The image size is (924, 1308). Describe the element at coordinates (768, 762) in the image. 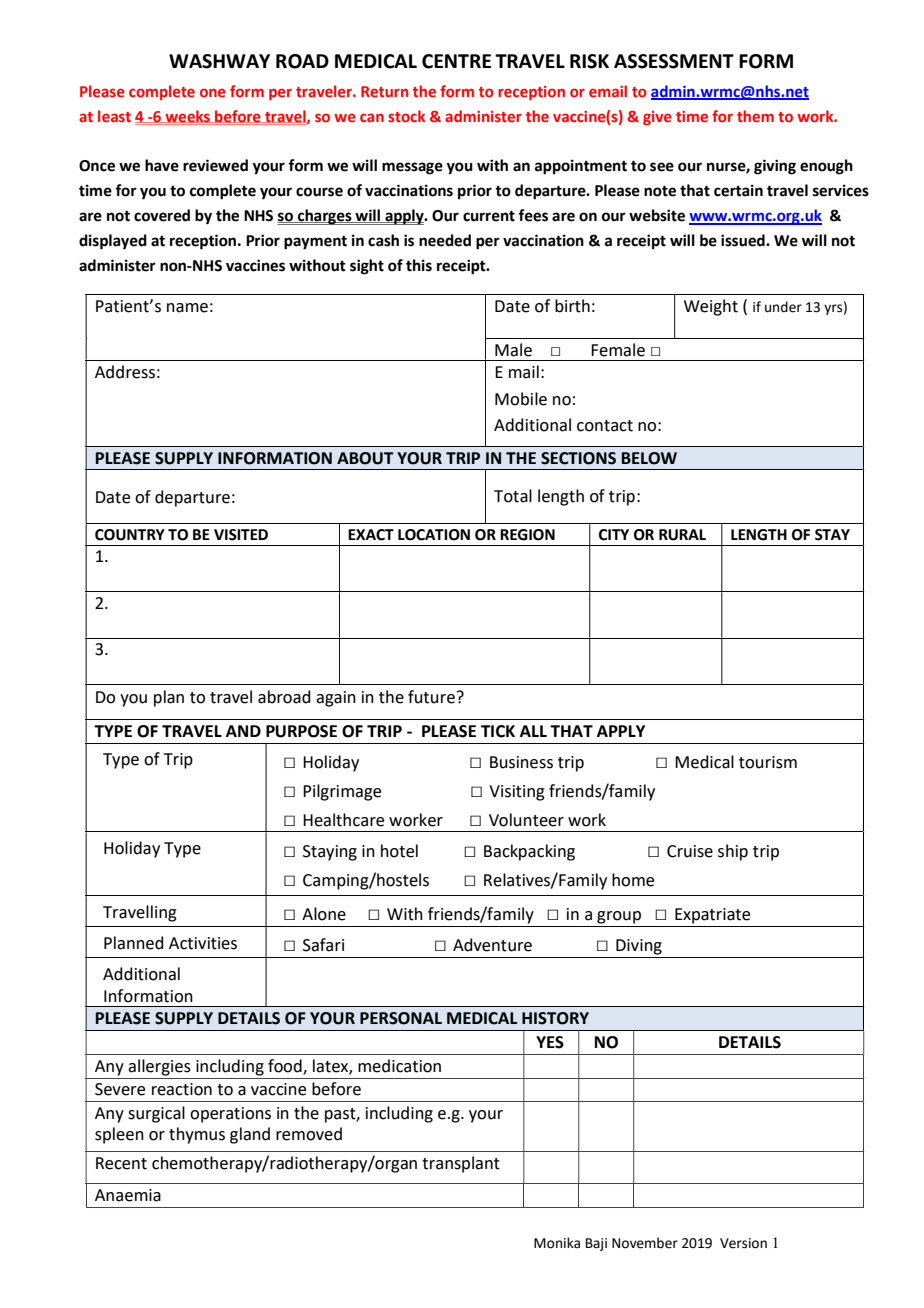

I see `tourism` at that location.
